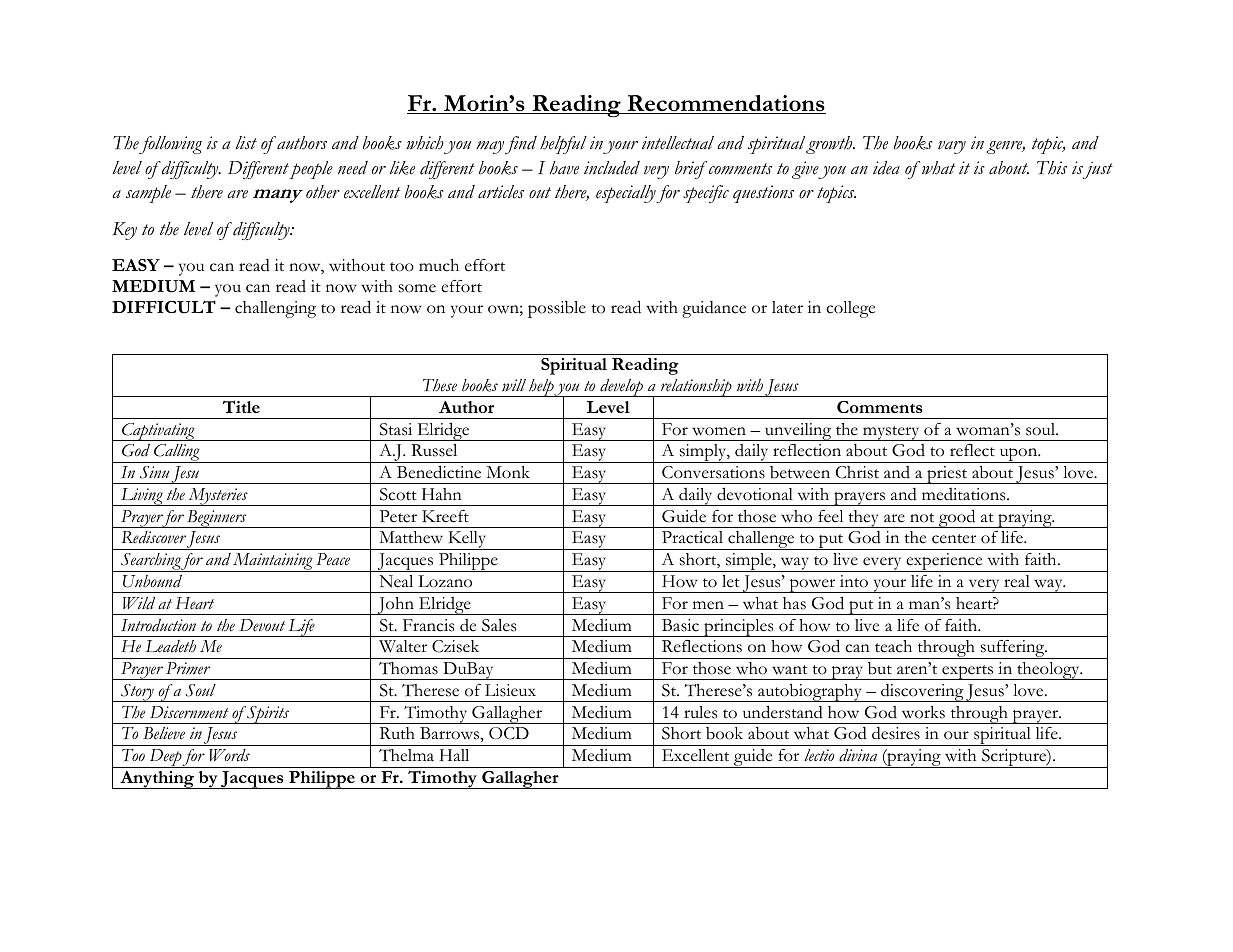 This document has height=952, width=1233. Describe the element at coordinates (557, 309) in the document. I see `possible` at that location.
